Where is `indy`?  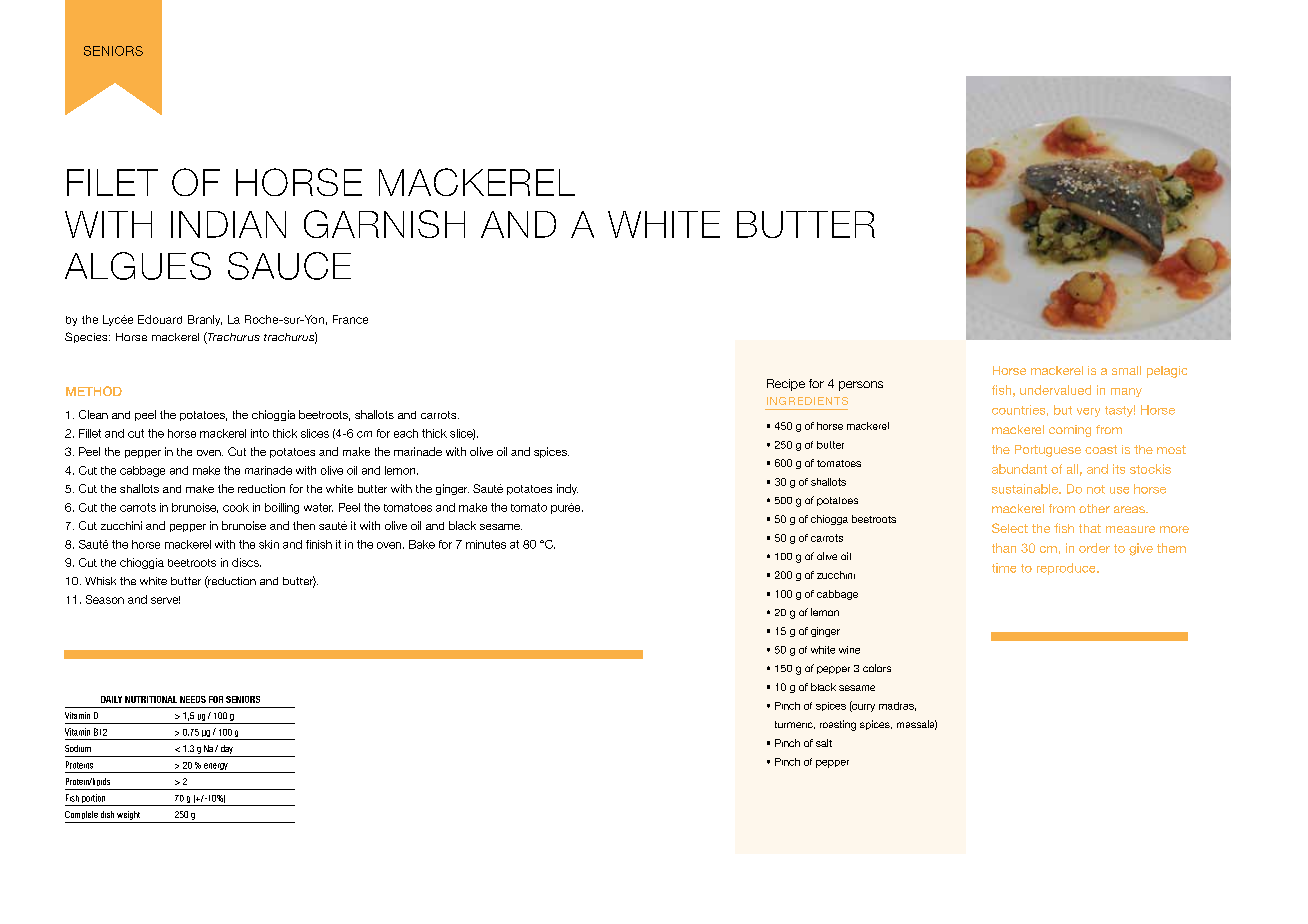 indy is located at coordinates (567, 489).
